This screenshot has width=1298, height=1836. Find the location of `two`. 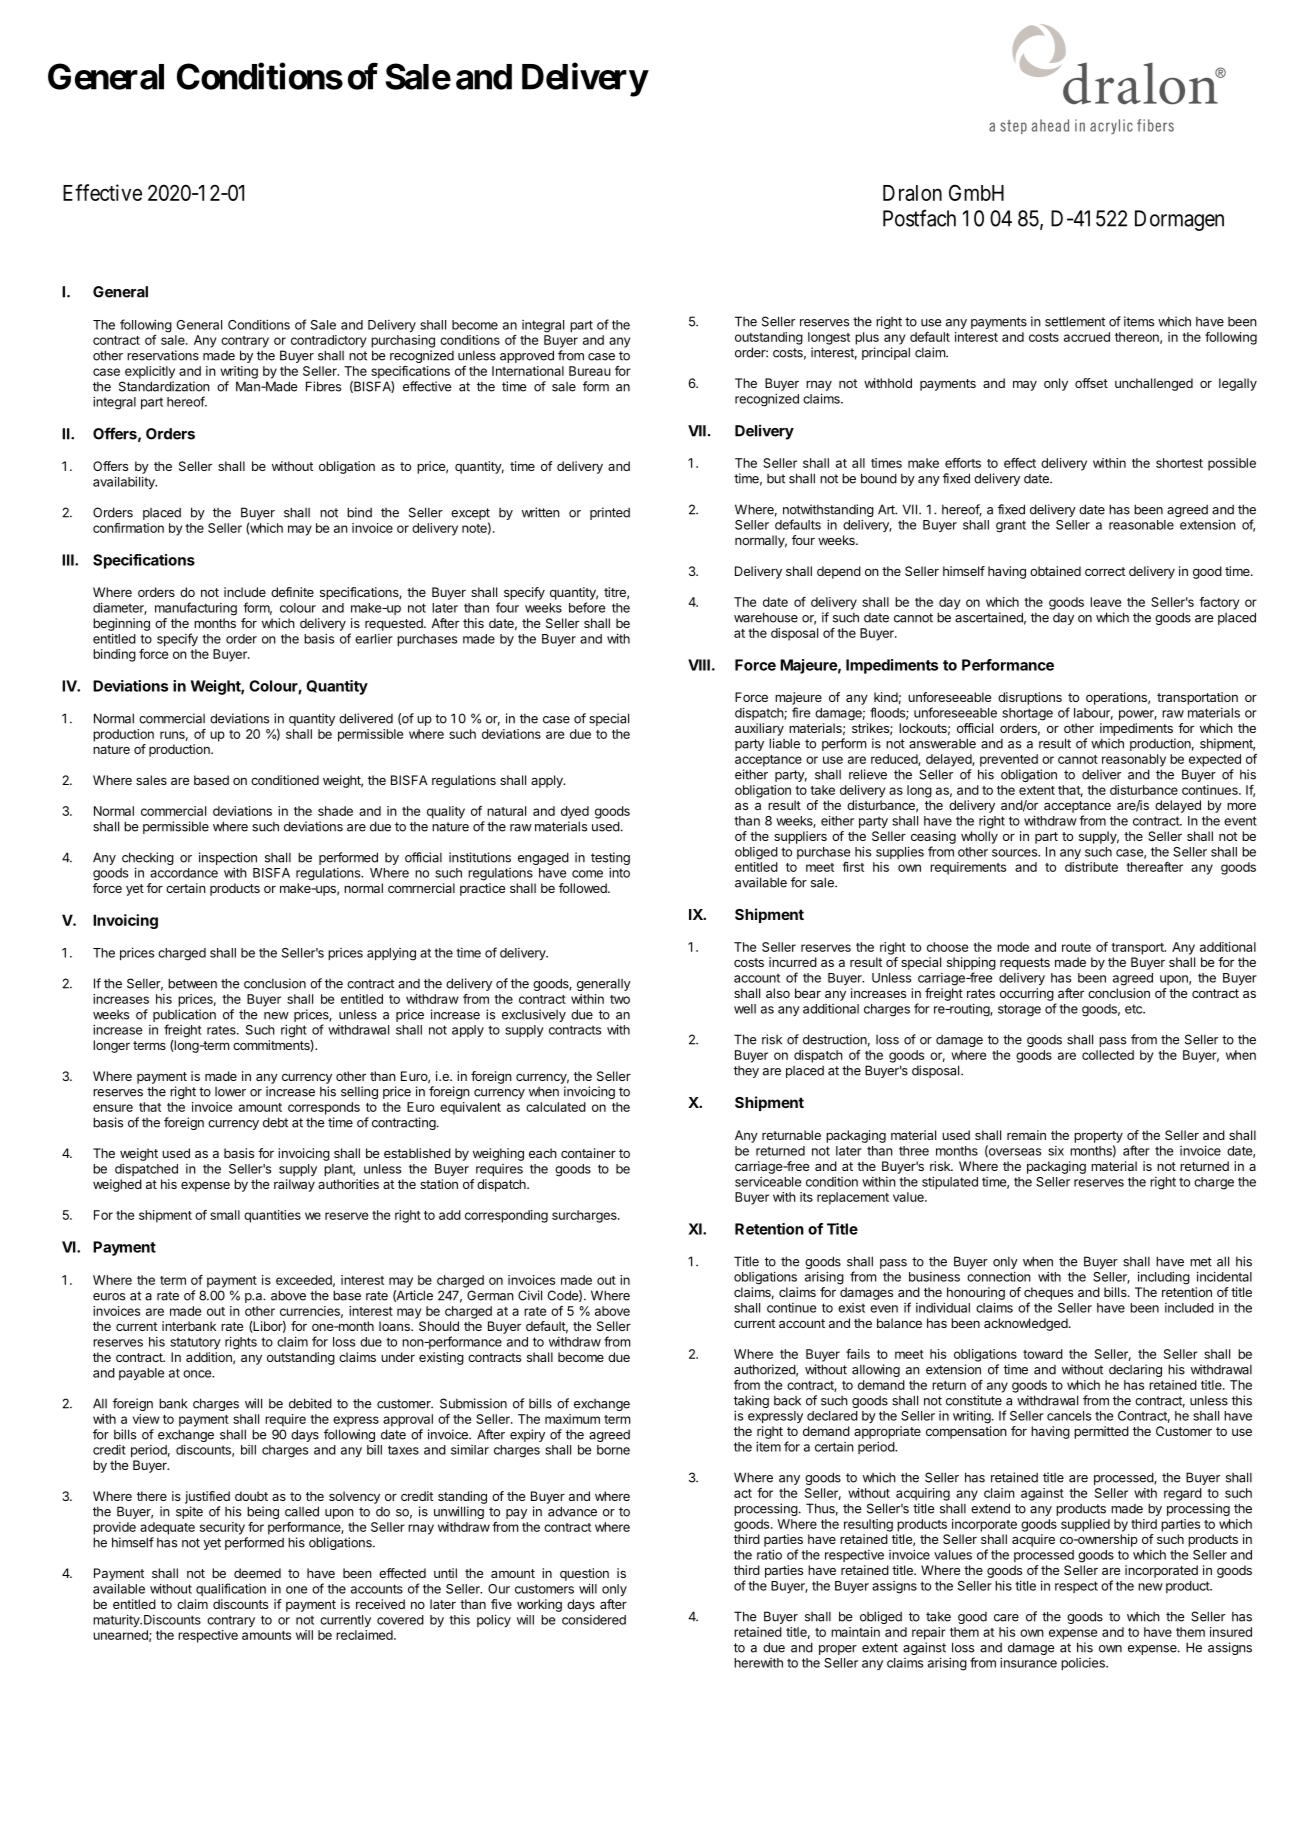

two is located at coordinates (620, 999).
